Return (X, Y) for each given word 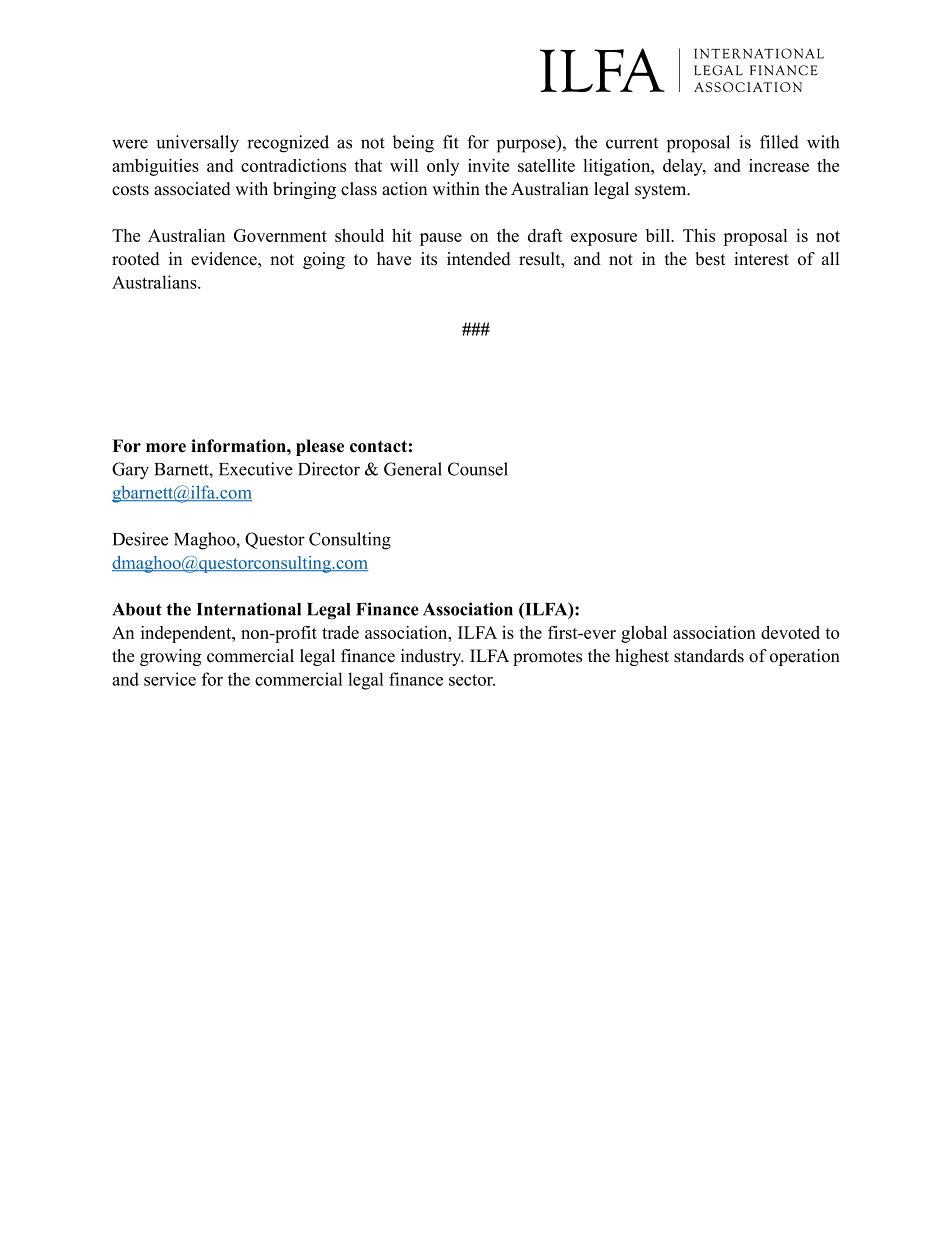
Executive (256, 469)
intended (479, 259)
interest (761, 259)
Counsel (478, 469)
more (166, 448)
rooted (136, 259)
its (429, 259)
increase (779, 165)
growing (170, 657)
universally (198, 144)
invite (488, 165)
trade (340, 632)
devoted (790, 632)
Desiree (141, 539)
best (710, 259)
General (413, 469)
